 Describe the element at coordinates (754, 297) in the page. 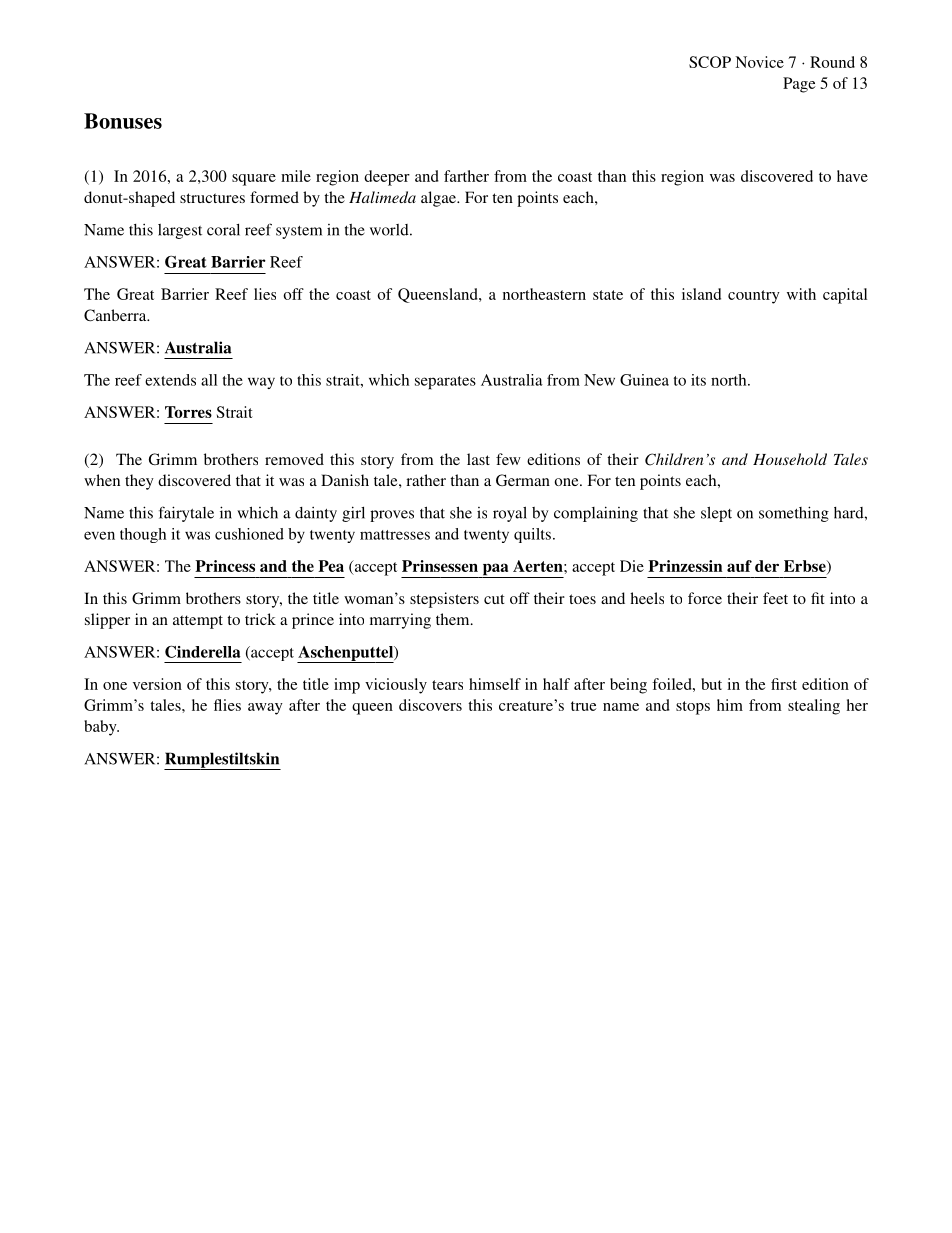

I see `country` at that location.
